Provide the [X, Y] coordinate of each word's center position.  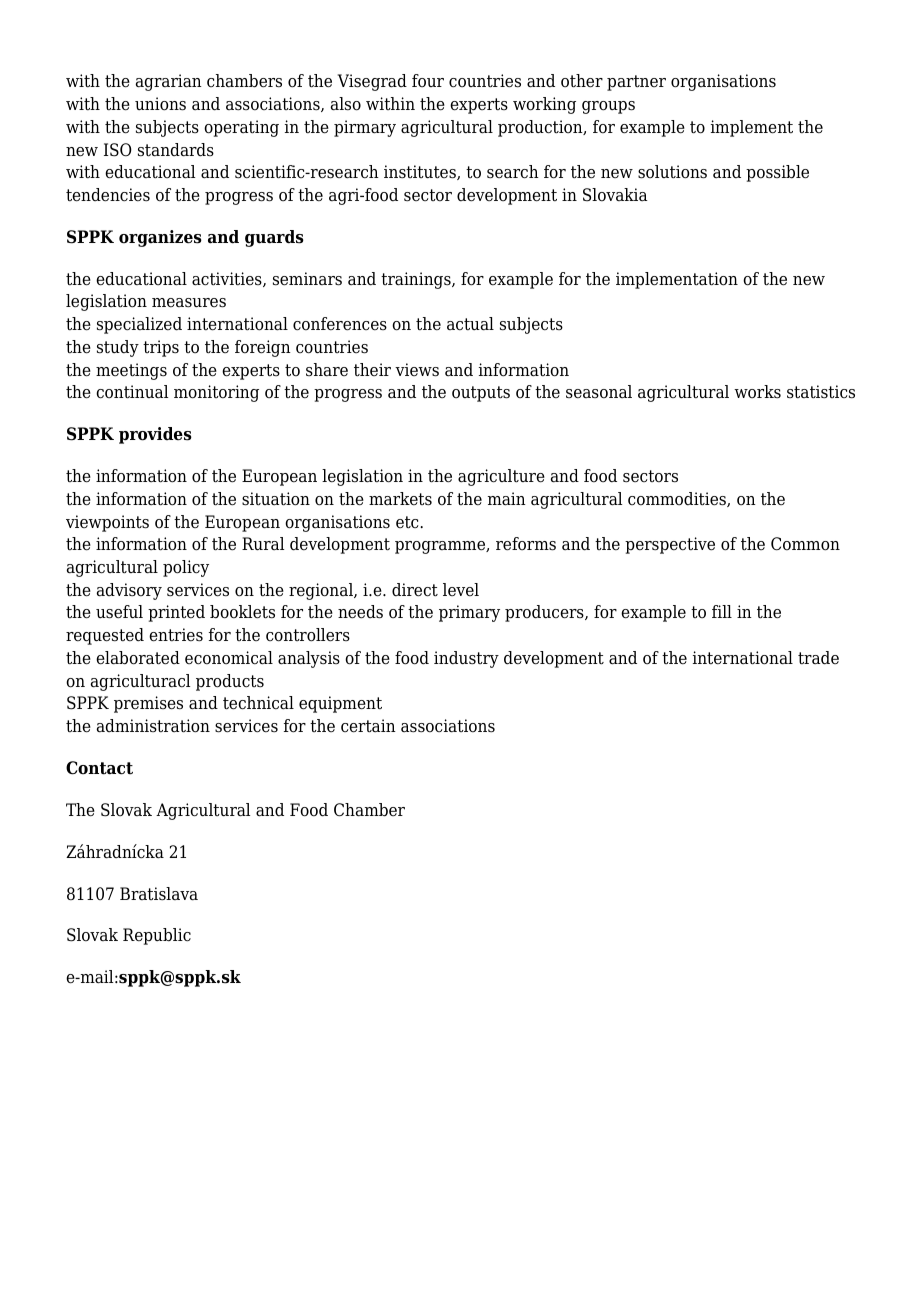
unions [160, 104]
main [507, 499]
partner [636, 83]
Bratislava [159, 894]
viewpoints [107, 523]
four [428, 81]
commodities [678, 499]
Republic [157, 936]
